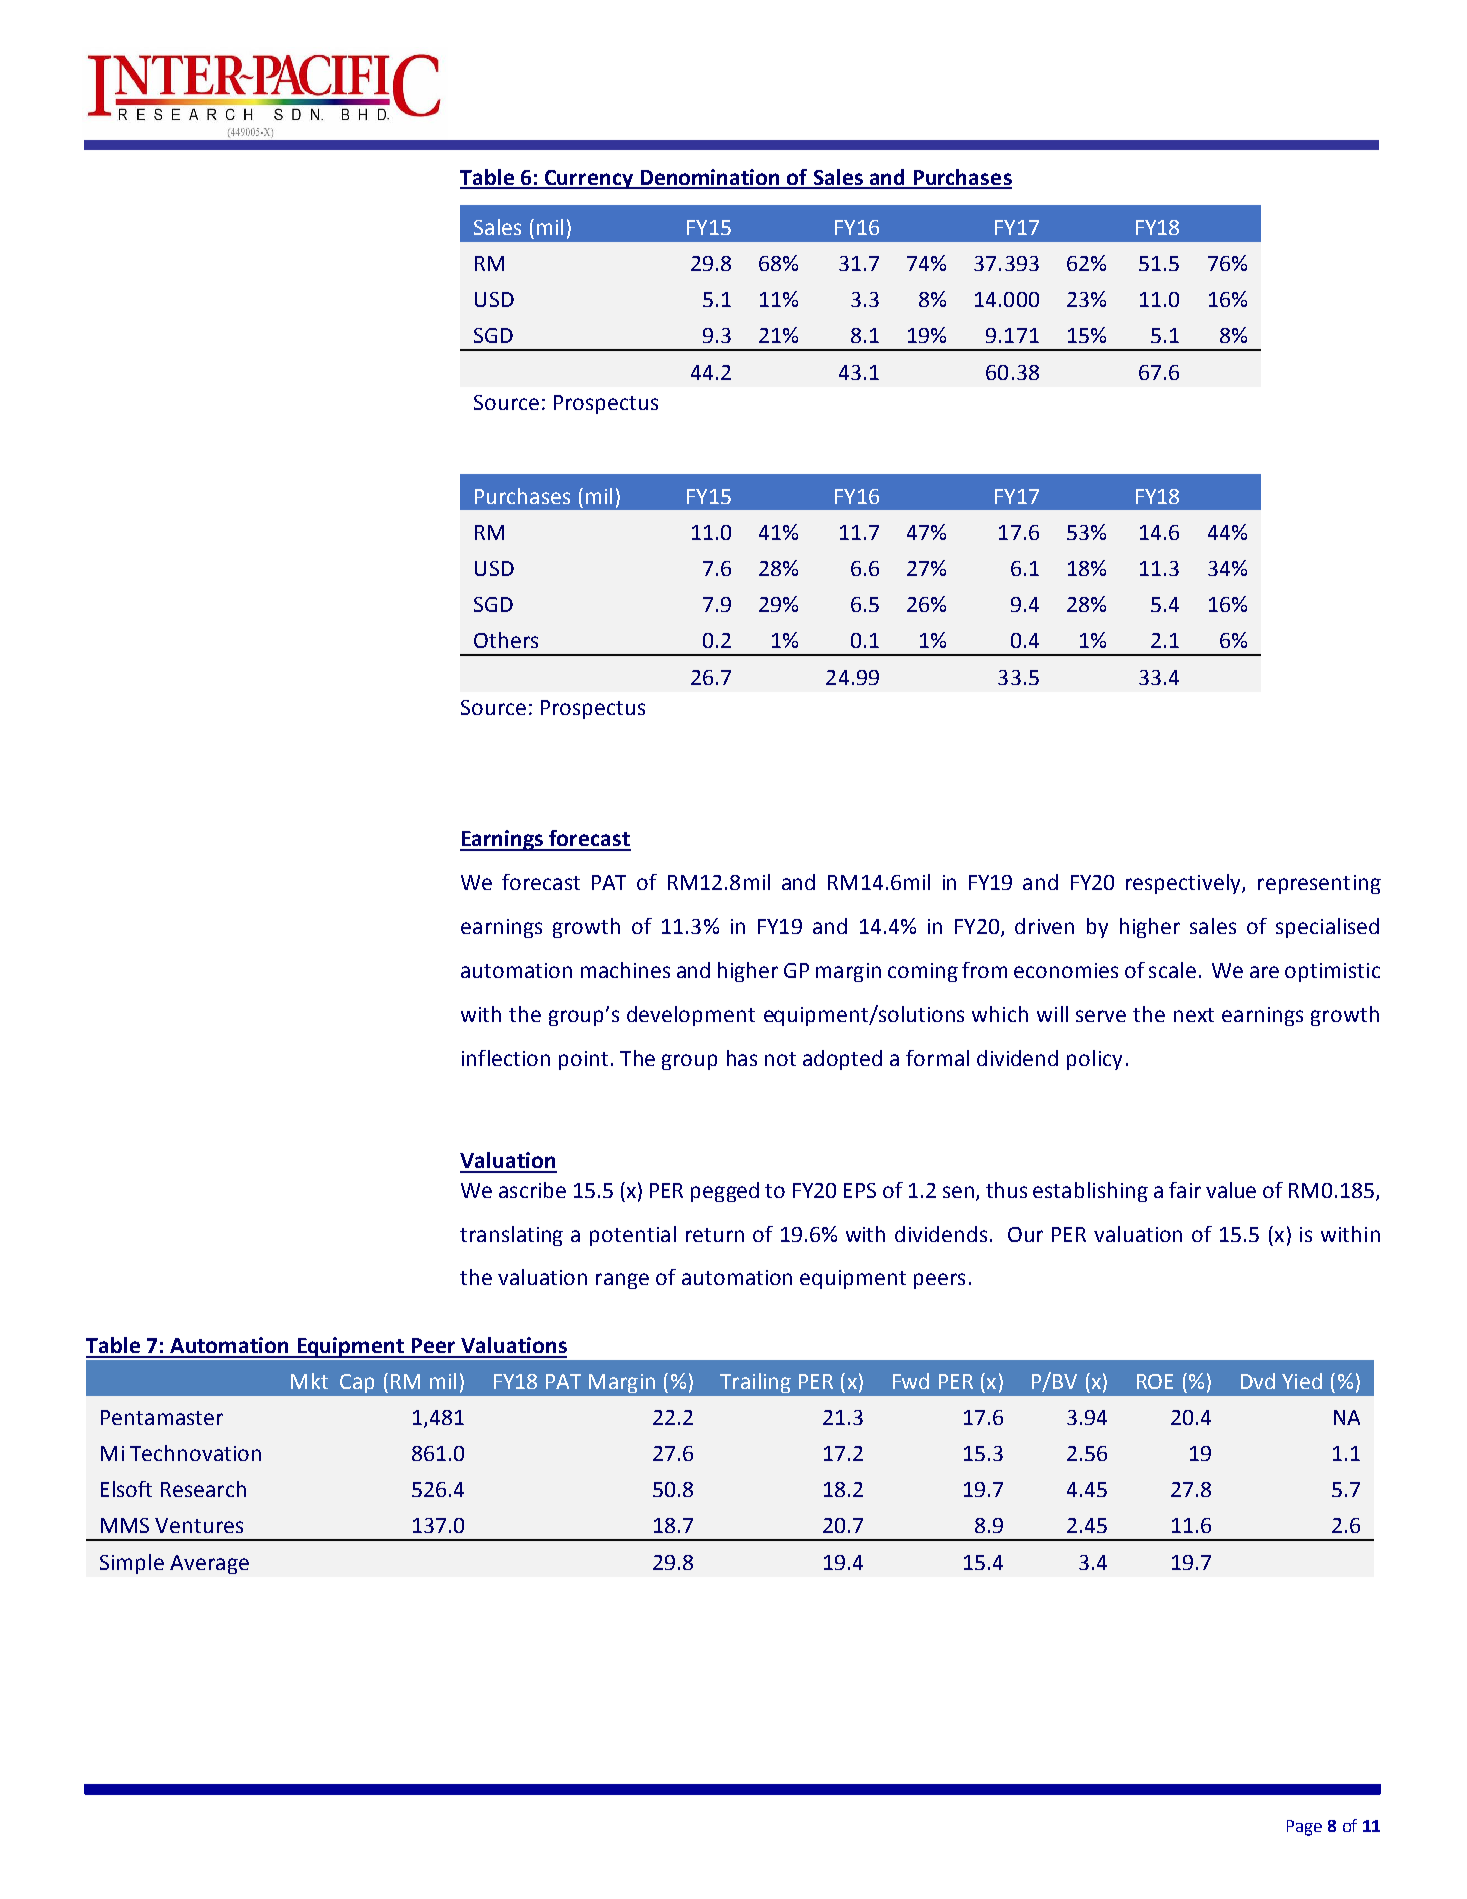 Image resolution: width=1467 pixels, height=1899 pixels. Describe the element at coordinates (1155, 1381) in the image. I see `ROE` at that location.
